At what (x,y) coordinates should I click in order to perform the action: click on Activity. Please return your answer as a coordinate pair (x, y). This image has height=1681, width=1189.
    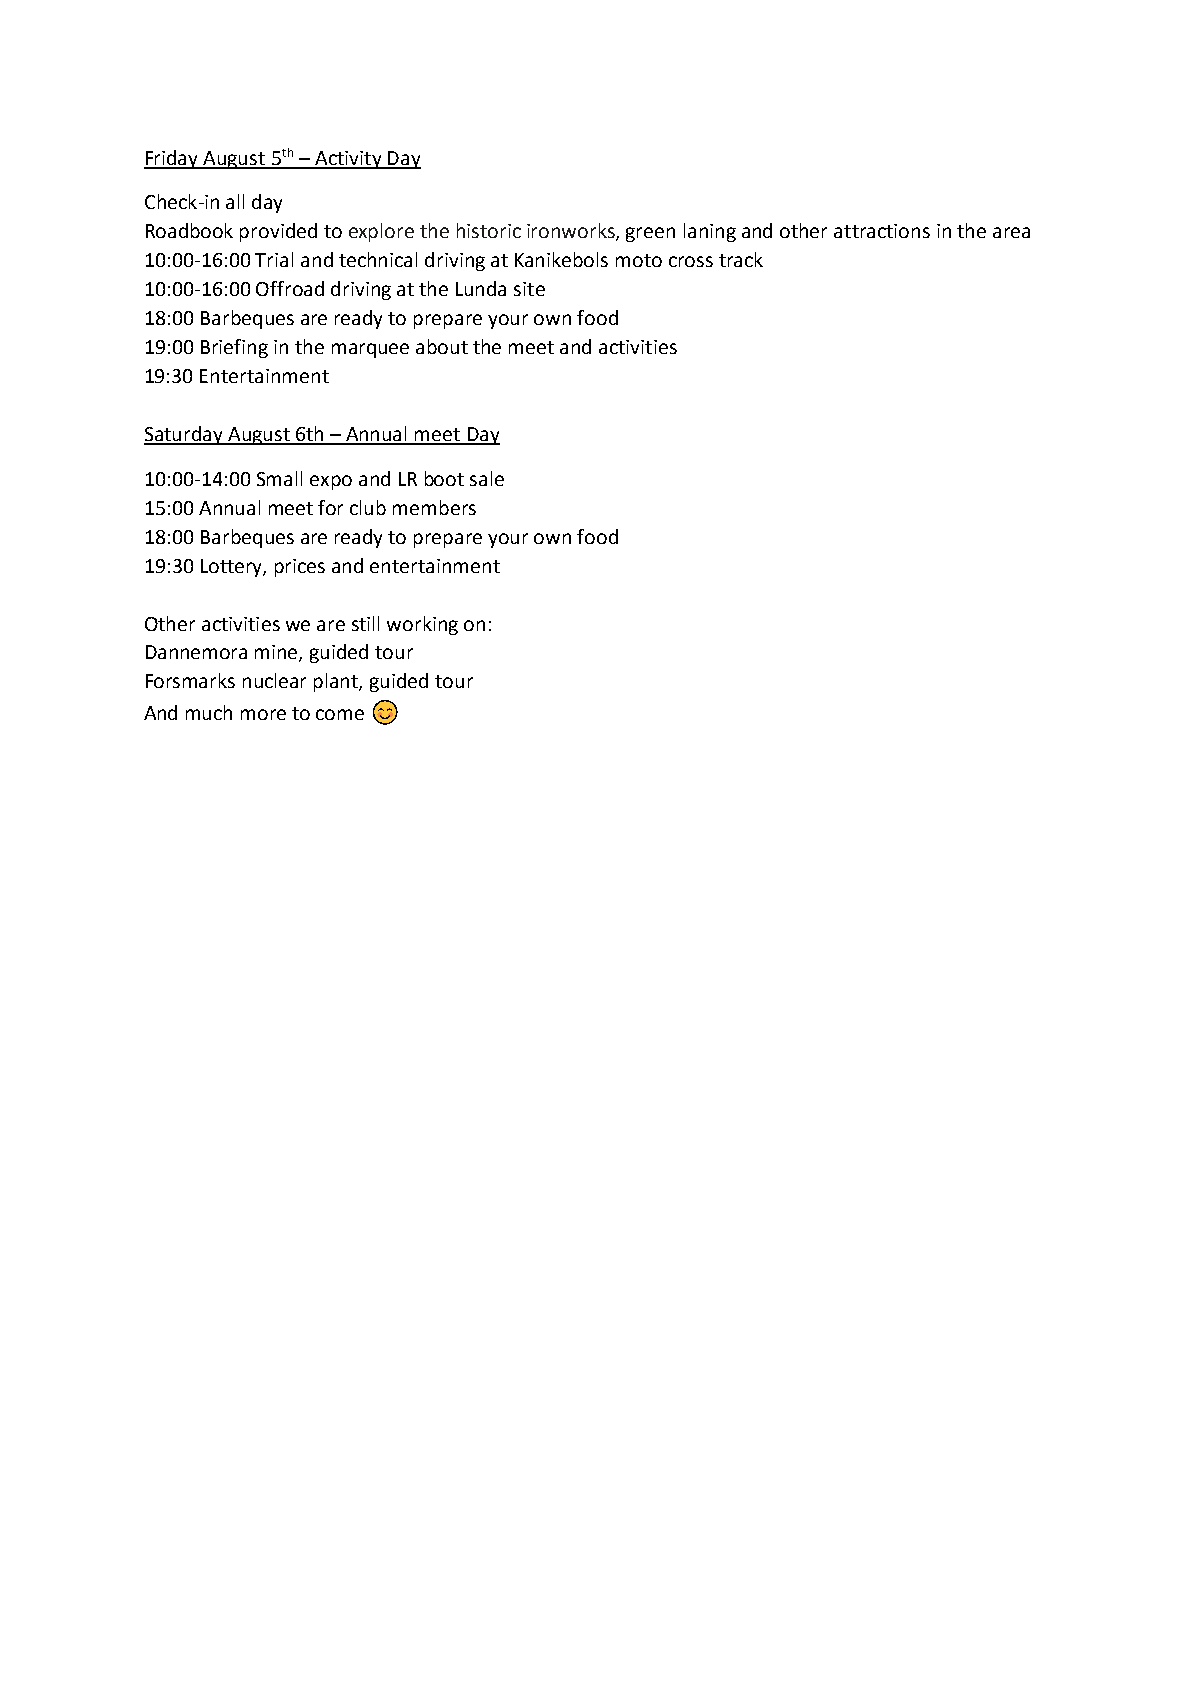
    Looking at the image, I should click on (348, 160).
